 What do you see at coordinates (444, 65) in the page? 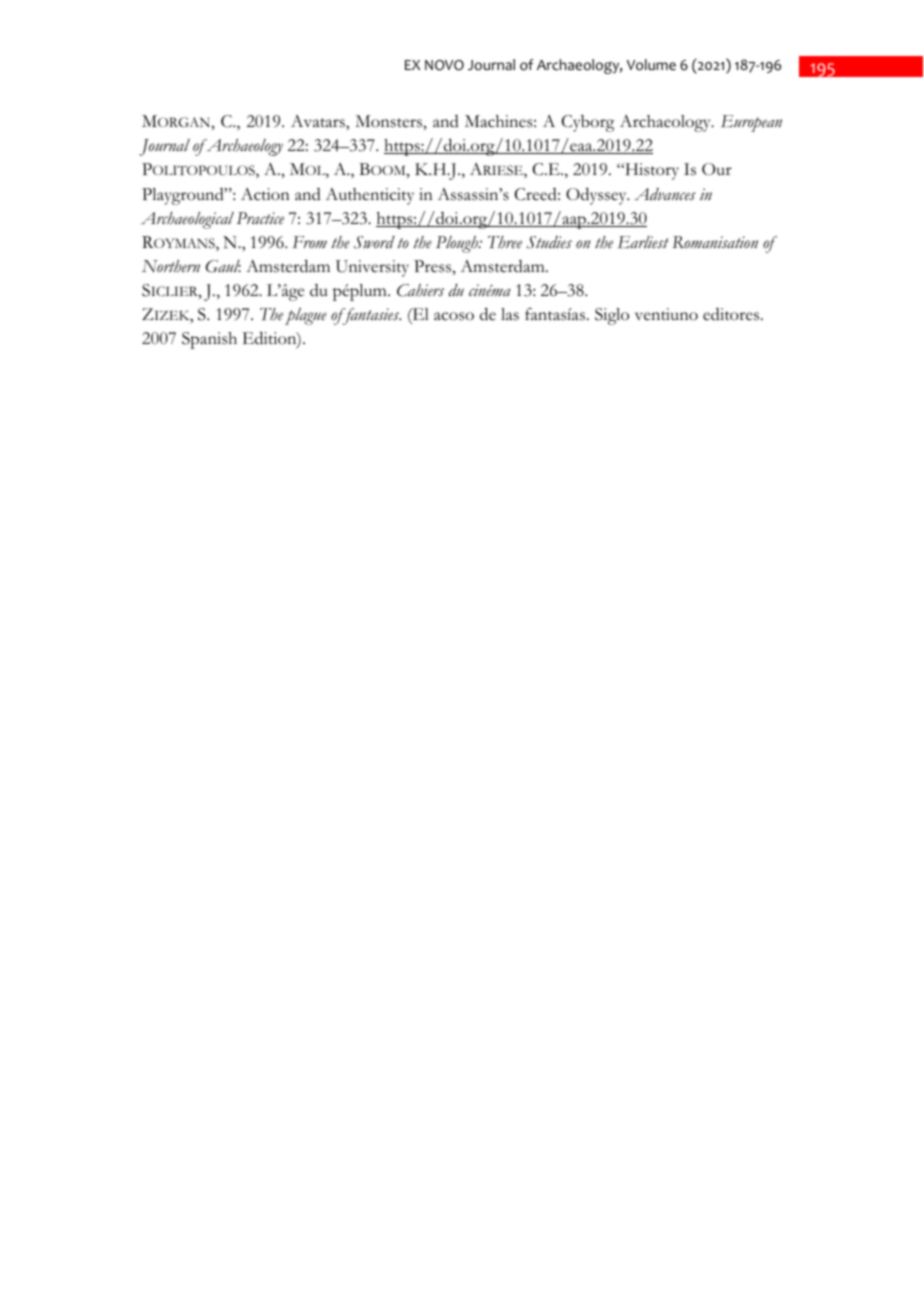
I see `NOVO` at bounding box center [444, 65].
